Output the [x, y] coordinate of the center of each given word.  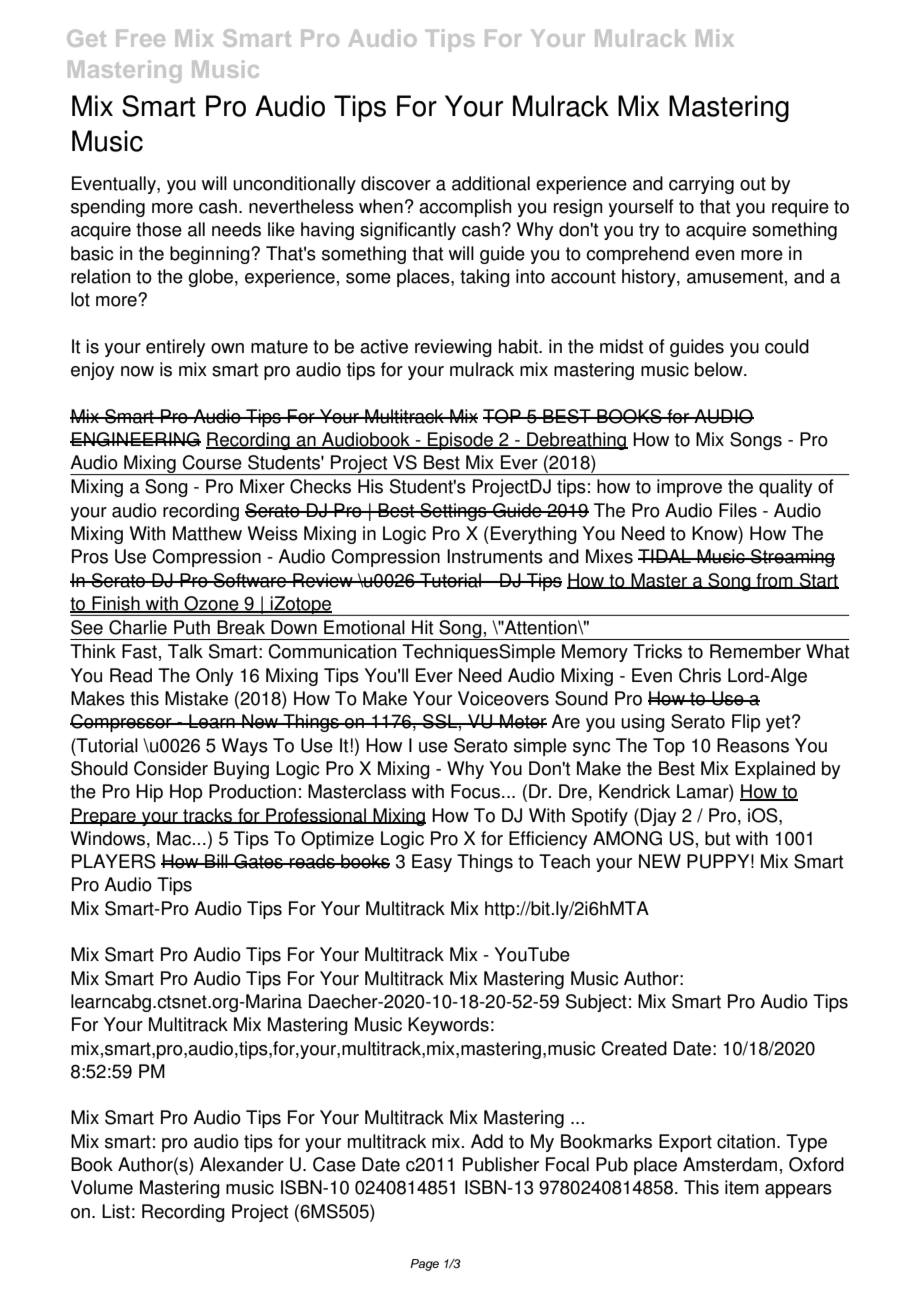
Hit [422, 627]
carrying [701, 185]
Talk [185, 651]
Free [140, 38]
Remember [755, 651]
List [116, 1211]
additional [491, 183]
